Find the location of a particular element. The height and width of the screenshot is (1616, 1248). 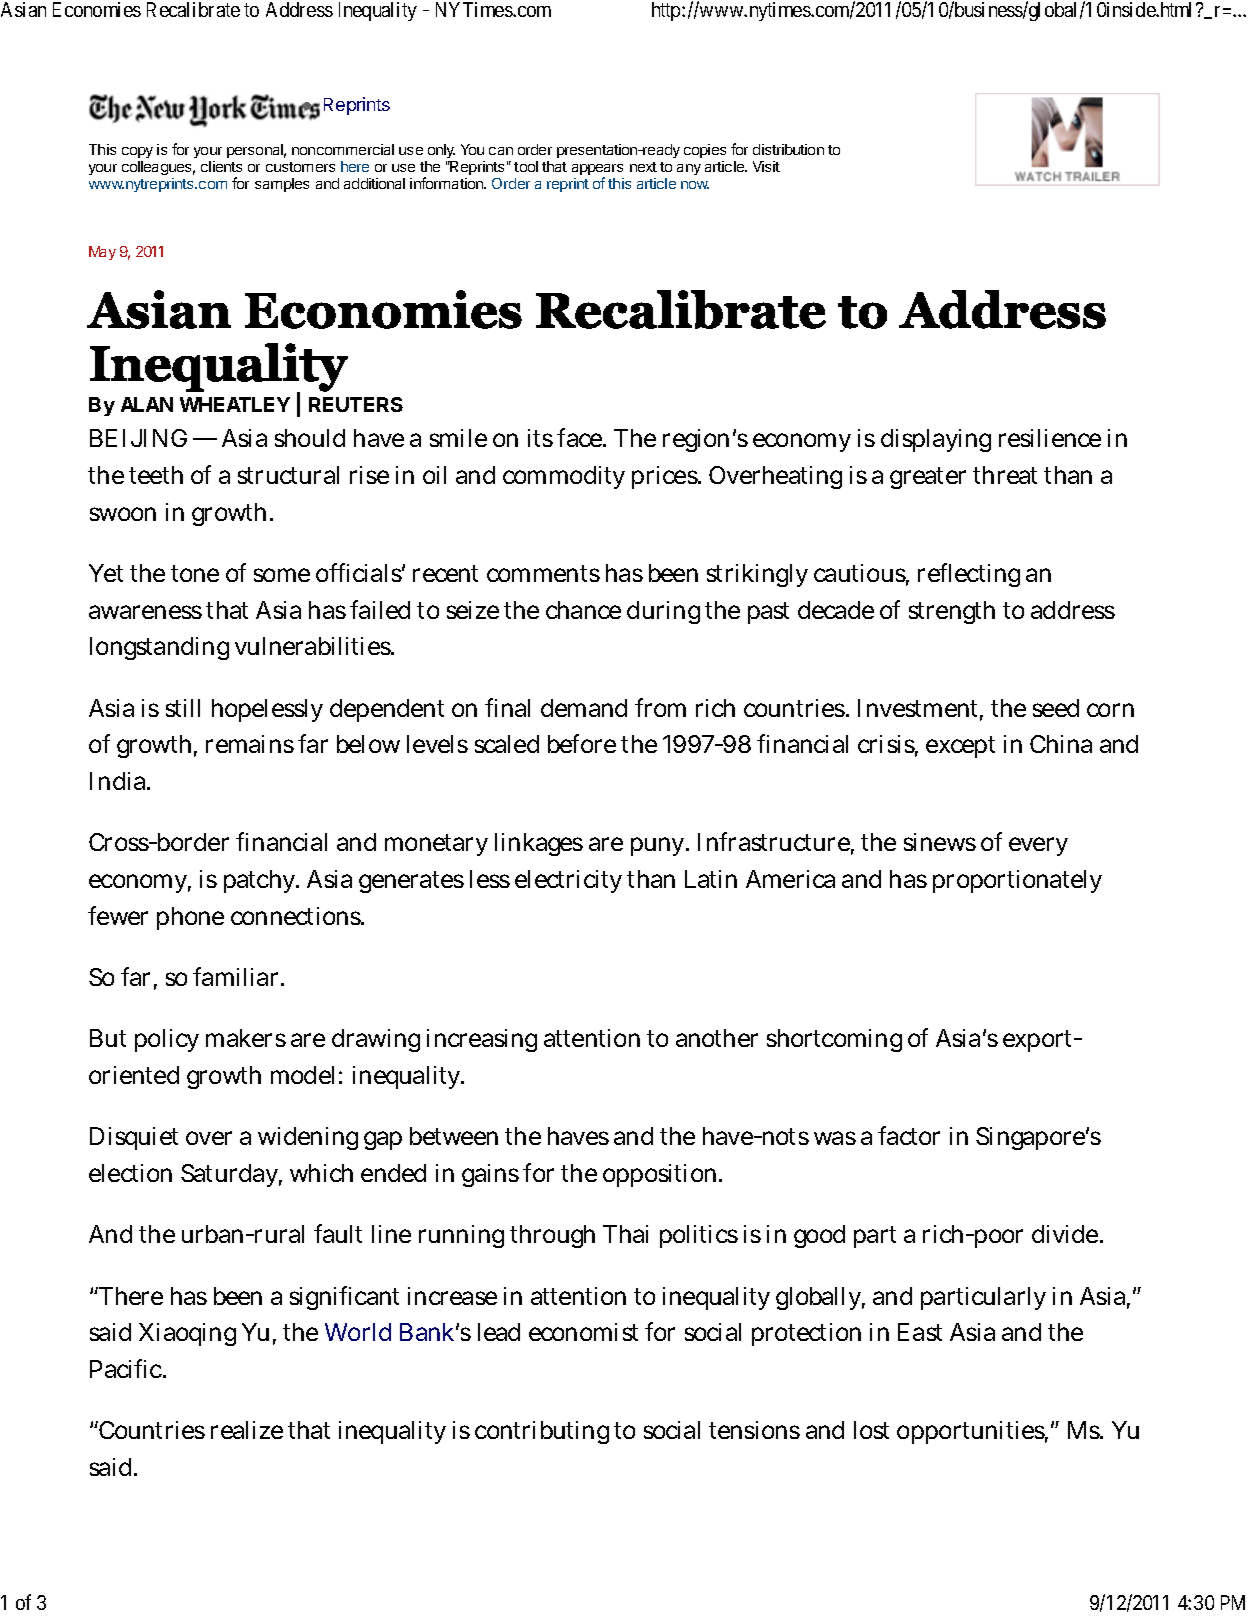

distribution is located at coordinates (788, 149).
